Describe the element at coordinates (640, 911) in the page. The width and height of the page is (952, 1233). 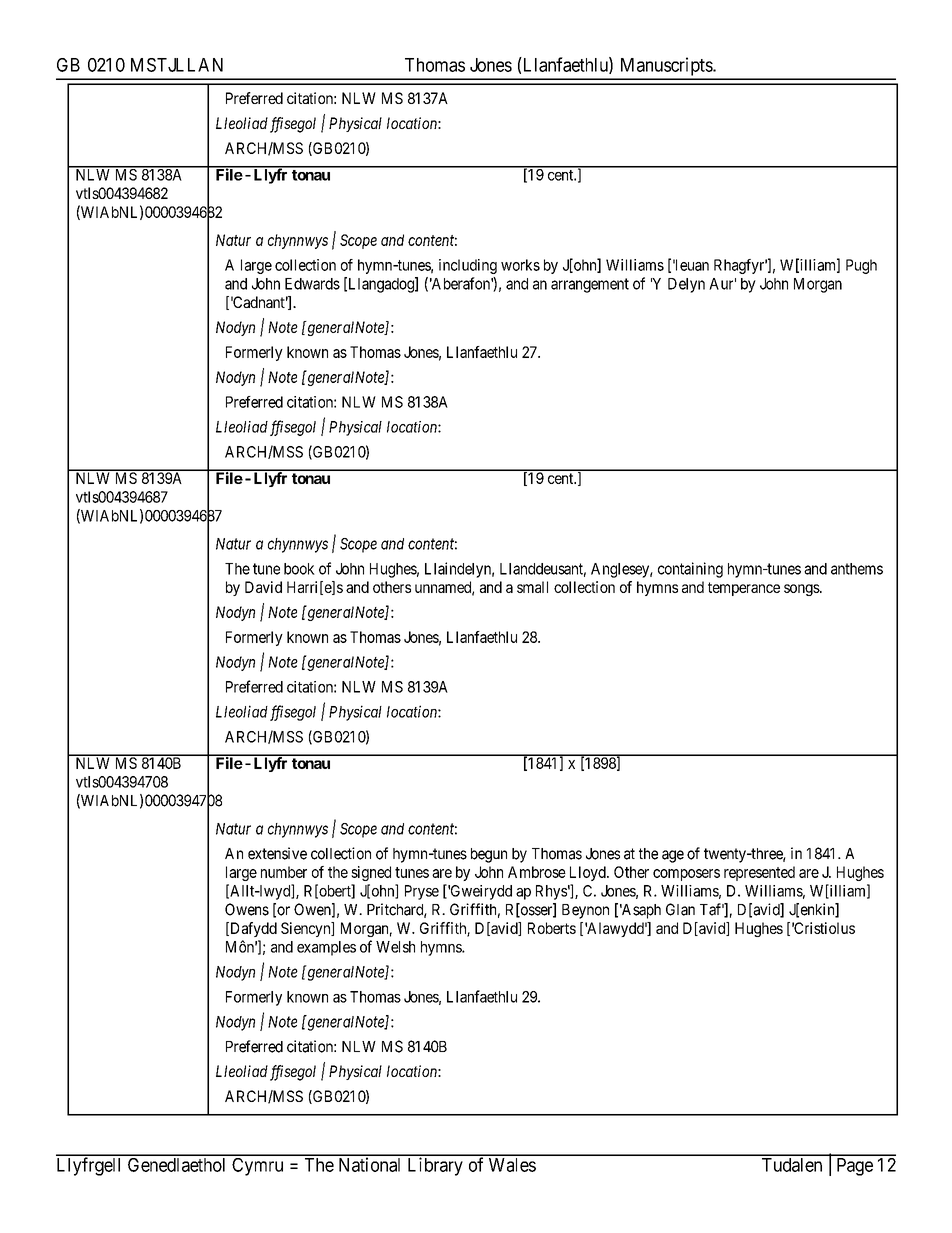
I see `Asaph` at that location.
